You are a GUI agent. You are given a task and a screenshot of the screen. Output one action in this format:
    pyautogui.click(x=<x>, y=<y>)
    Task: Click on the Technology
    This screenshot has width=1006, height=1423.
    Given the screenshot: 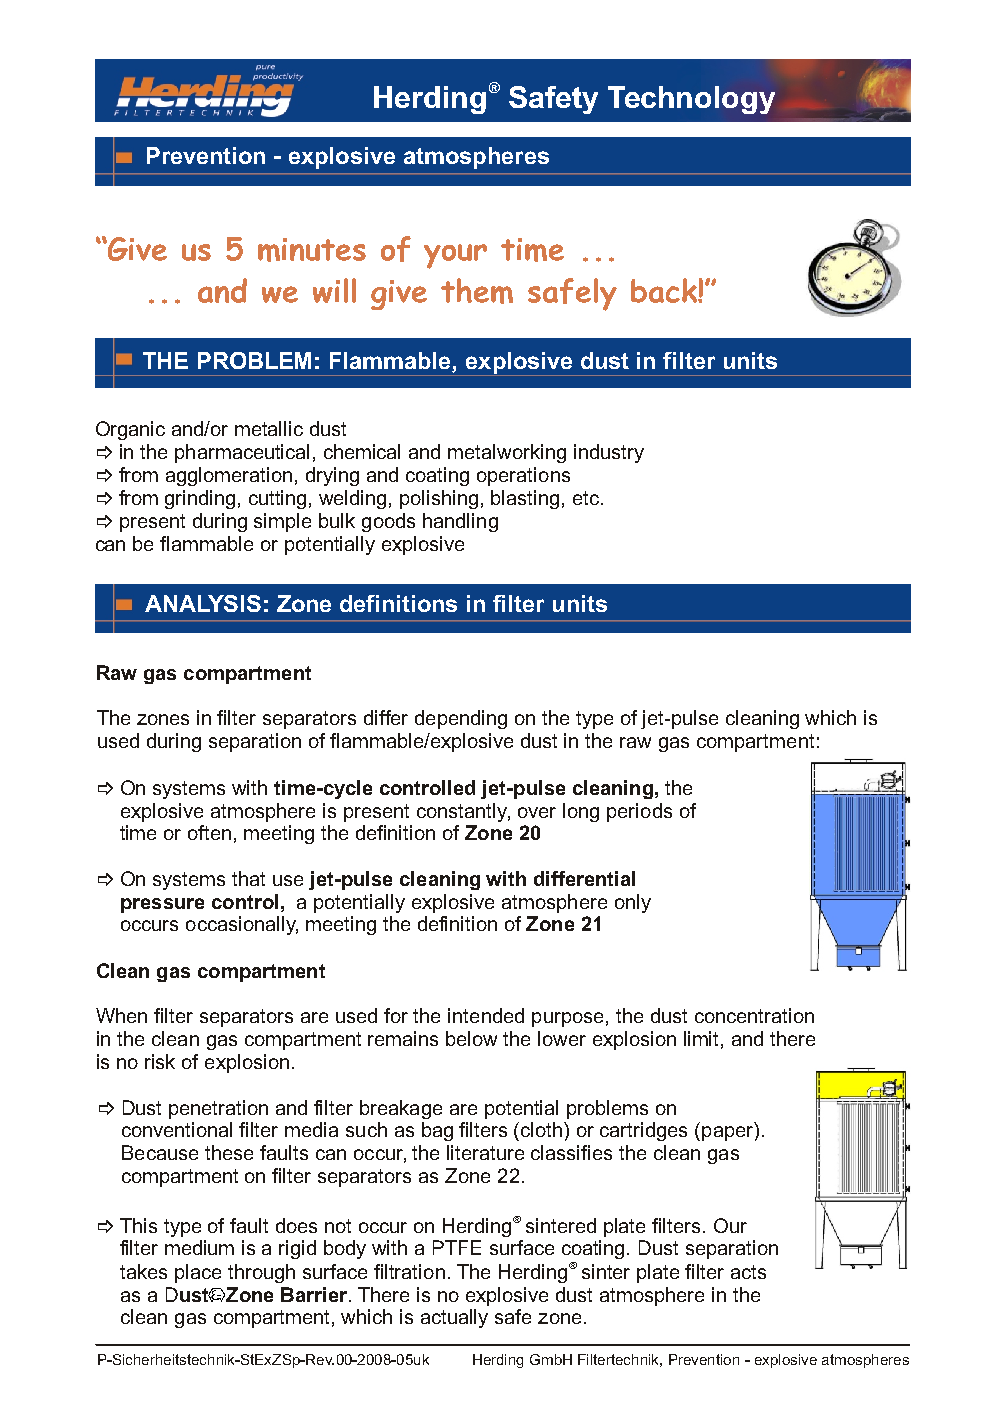 What is the action you would take?
    pyautogui.click(x=691, y=100)
